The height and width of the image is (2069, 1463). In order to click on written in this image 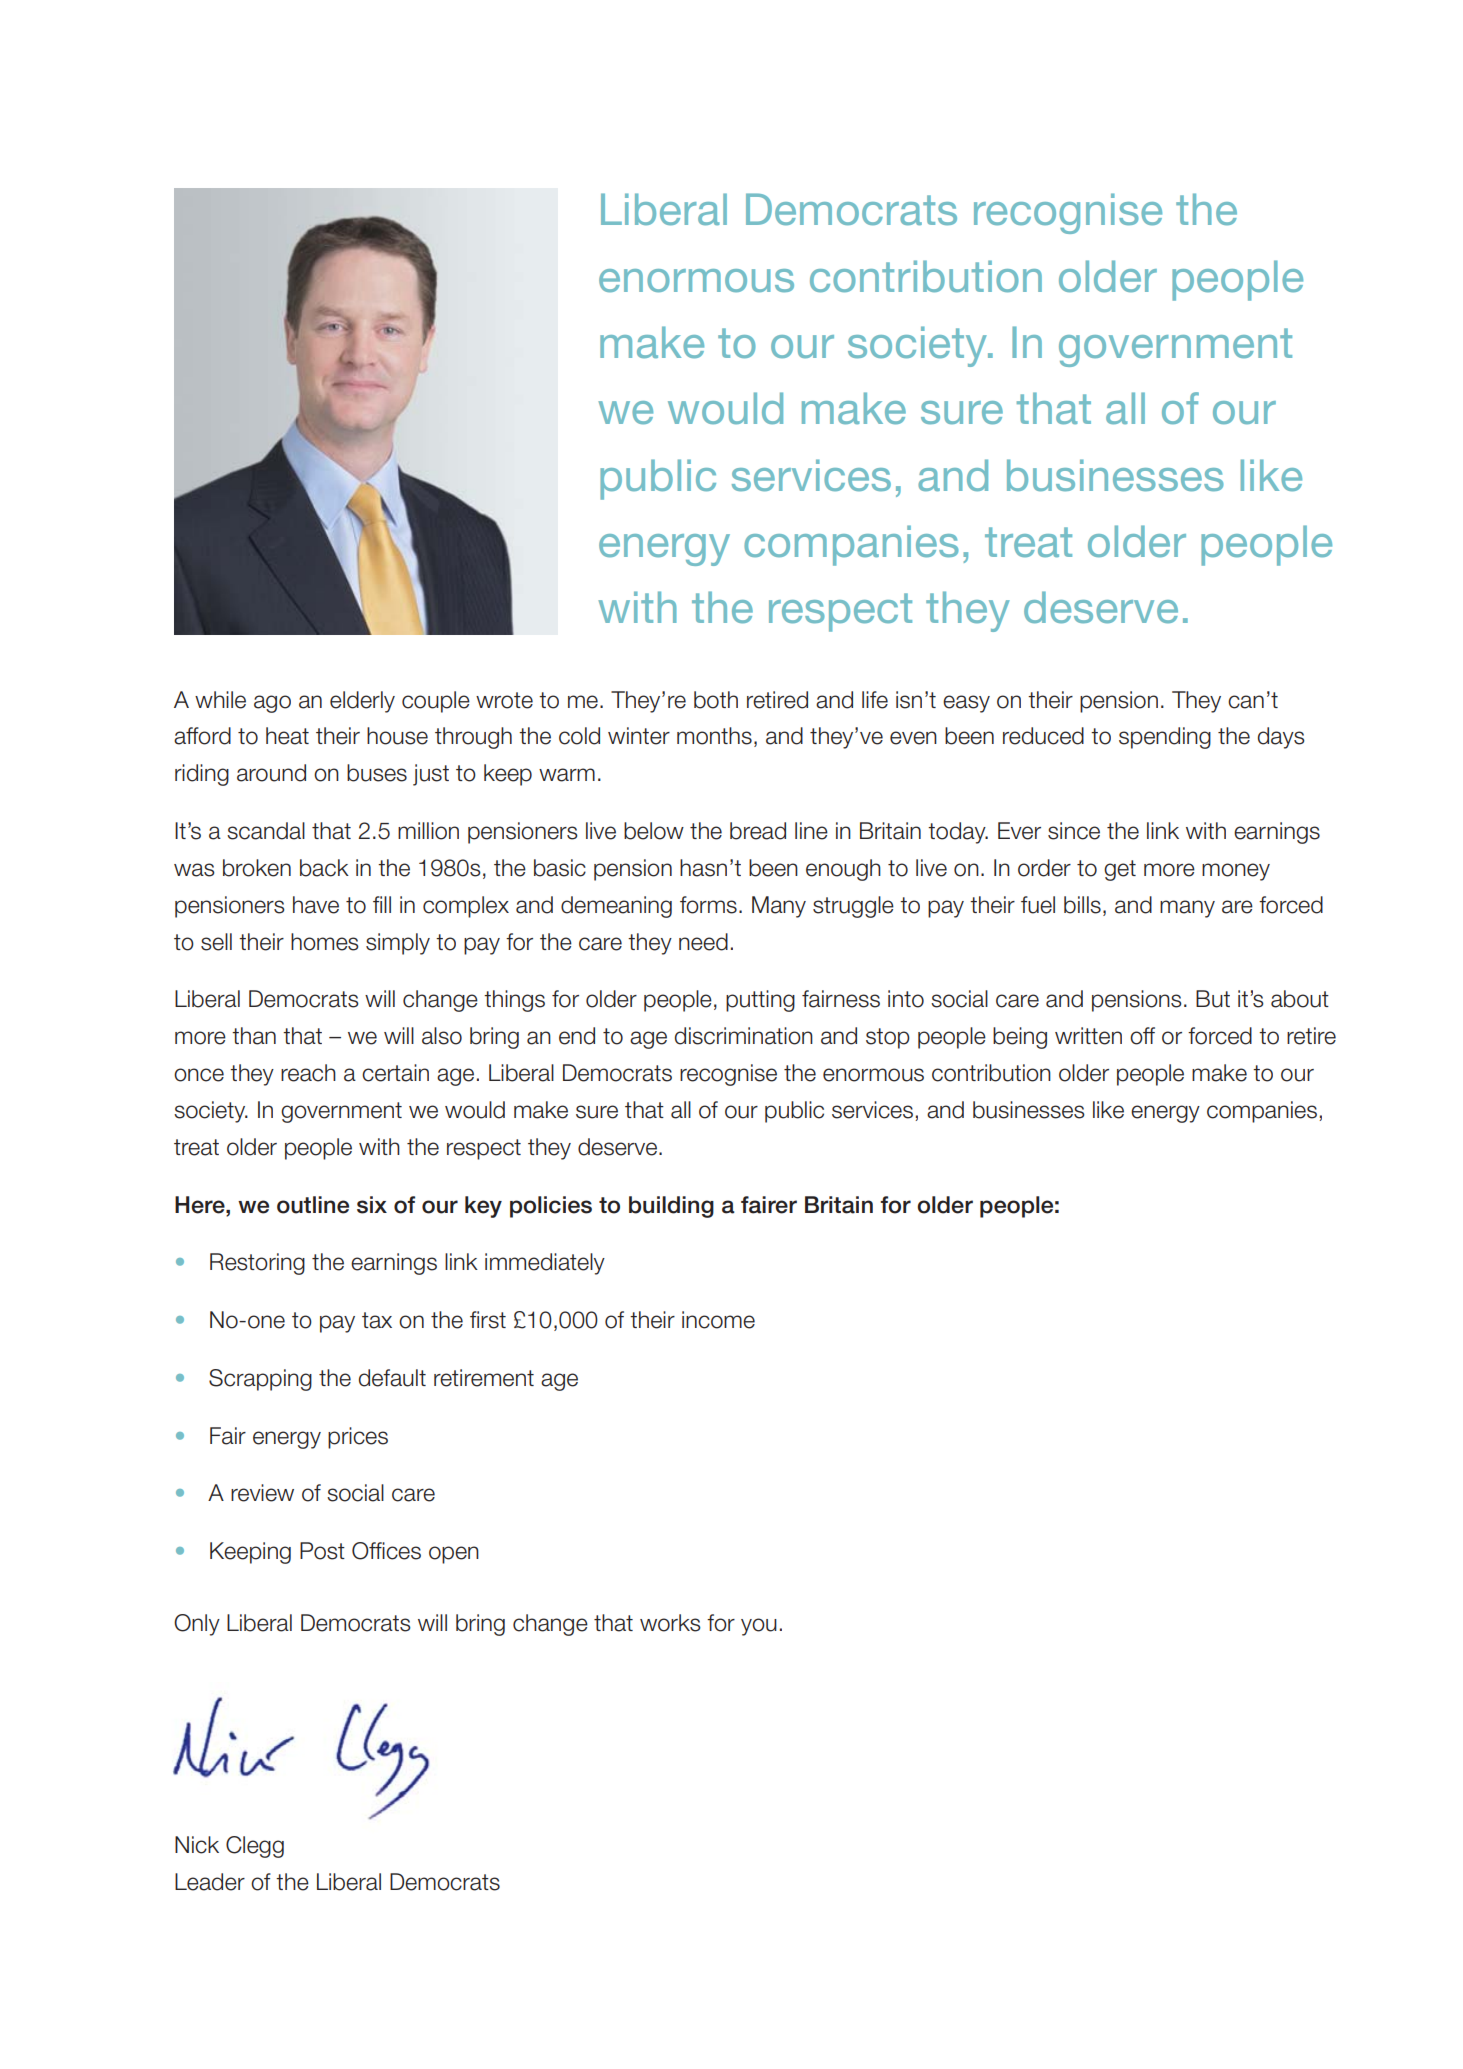, I will do `click(1088, 1036)`.
